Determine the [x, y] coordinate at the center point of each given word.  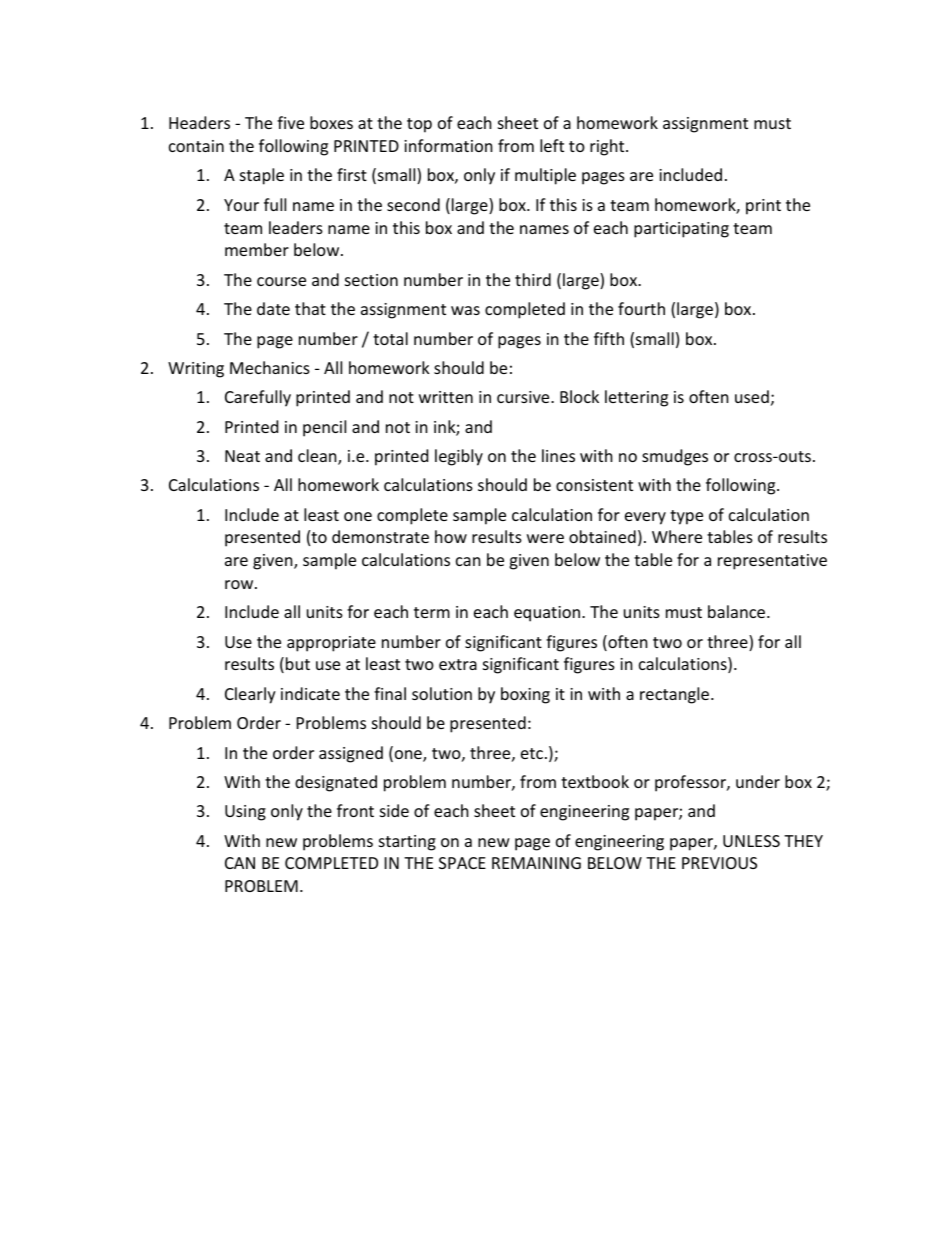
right [608, 147]
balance [738, 611]
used [752, 396]
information [448, 145]
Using [245, 813]
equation [547, 614]
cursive [524, 397]
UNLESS [751, 841]
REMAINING [536, 863]
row [240, 584]
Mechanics [270, 367]
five [290, 122]
